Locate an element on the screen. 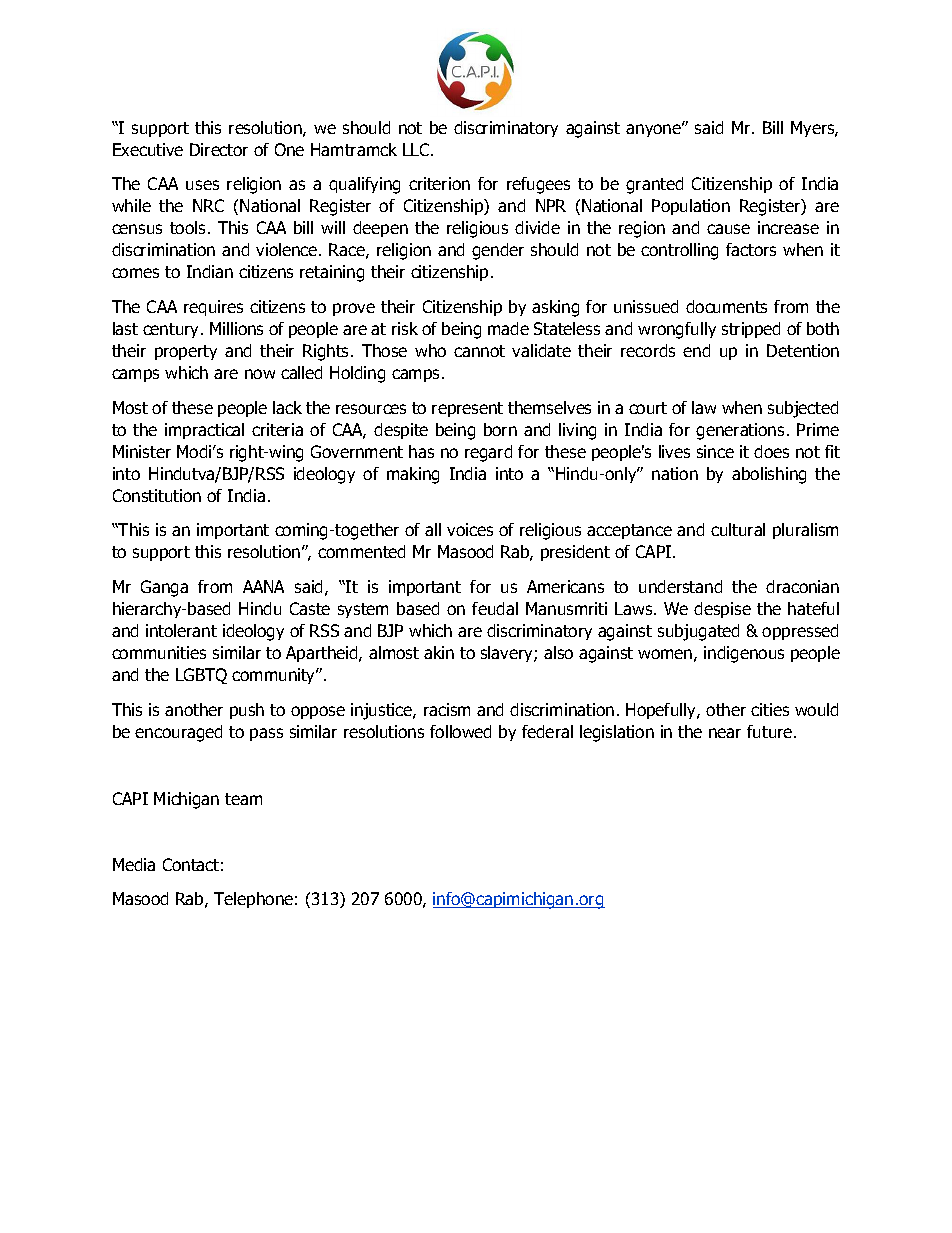  criterion is located at coordinates (439, 183).
